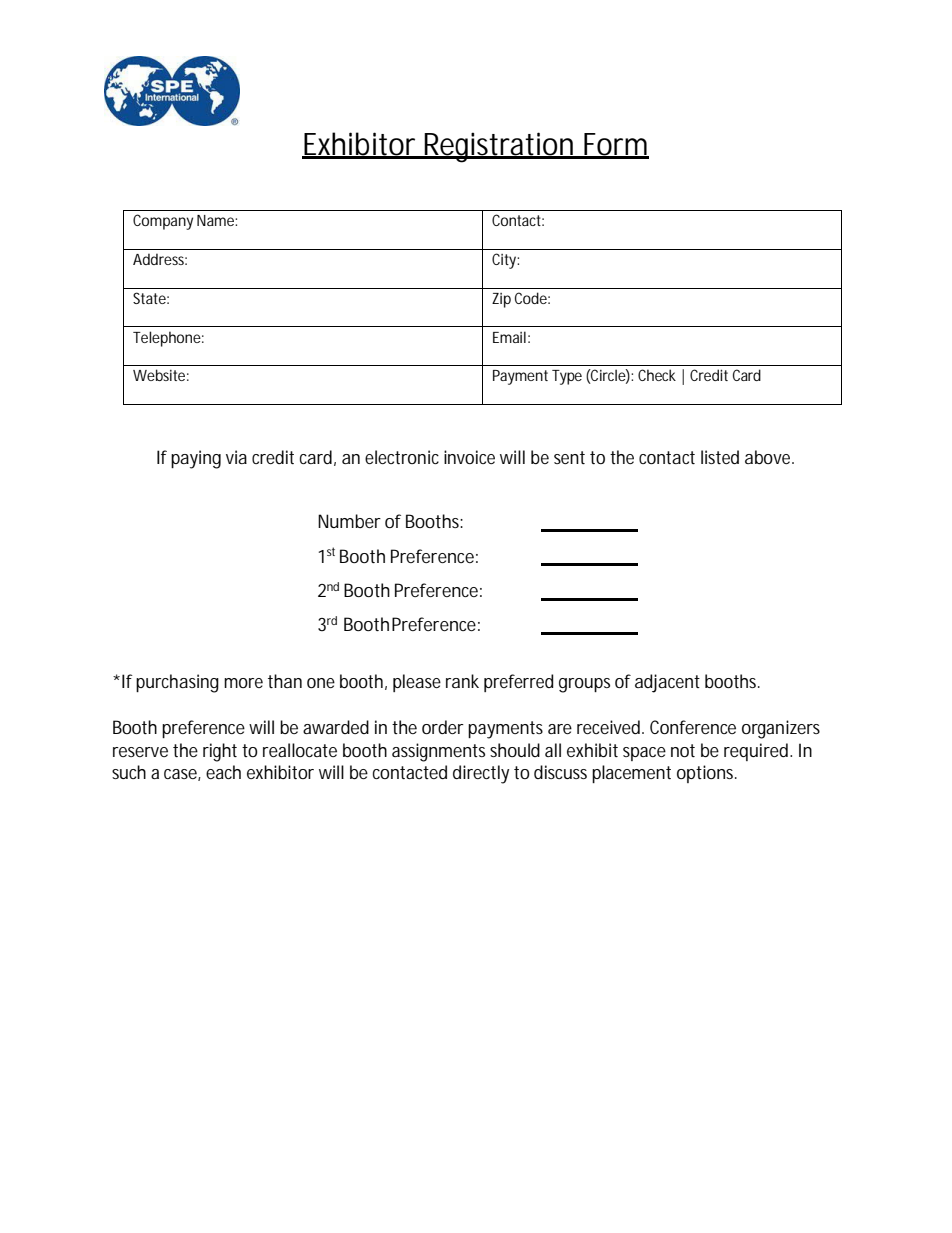 This screenshot has height=1233, width=952. What do you see at coordinates (469, 457) in the screenshot?
I see `invoice` at bounding box center [469, 457].
